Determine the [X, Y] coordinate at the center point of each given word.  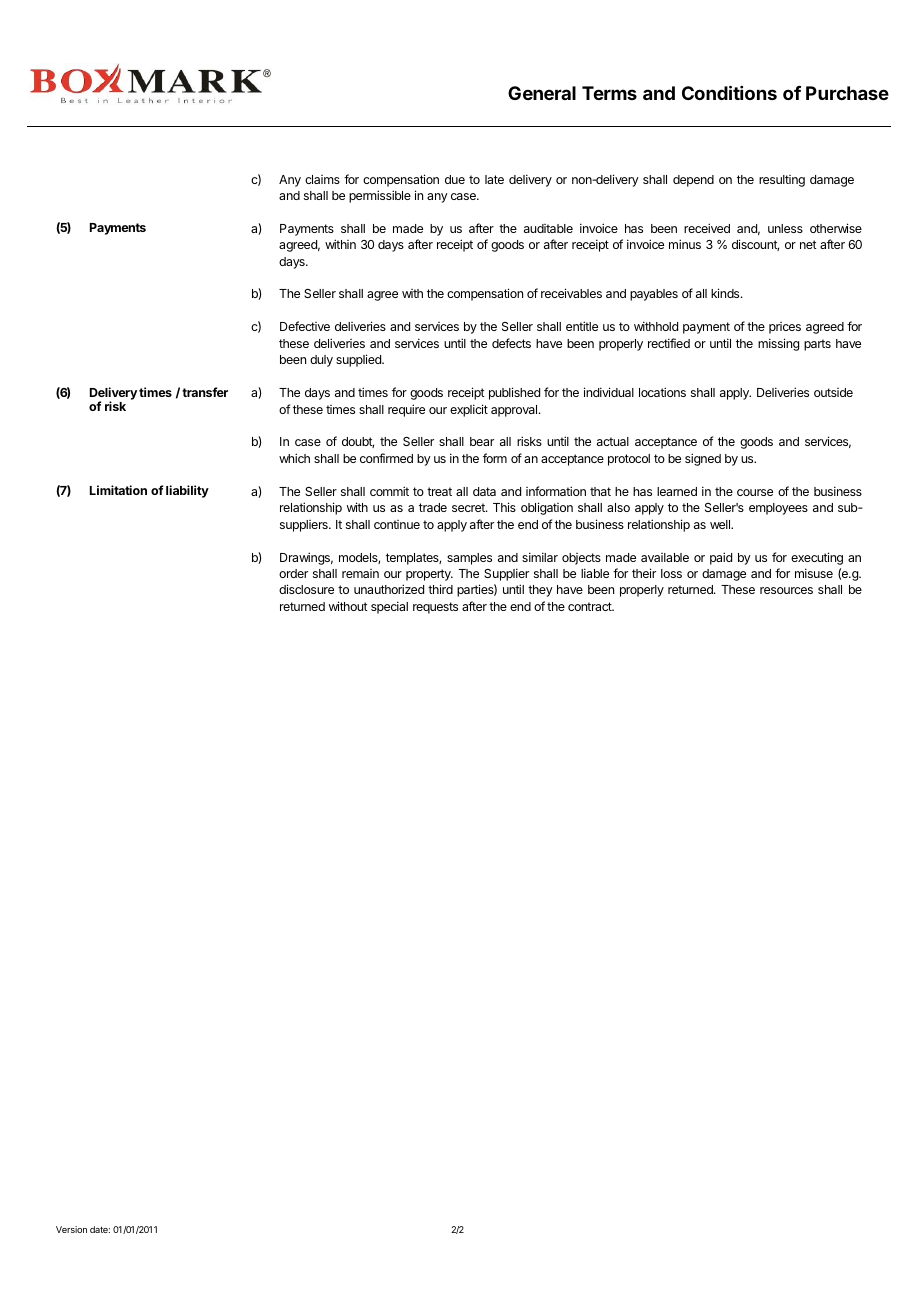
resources [786, 590]
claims [322, 179]
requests [435, 608]
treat [439, 491]
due [455, 179]
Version [71, 1229]
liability [187, 491]
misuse [814, 573]
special [389, 607]
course [755, 492]
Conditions [729, 92]
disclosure [306, 589]
